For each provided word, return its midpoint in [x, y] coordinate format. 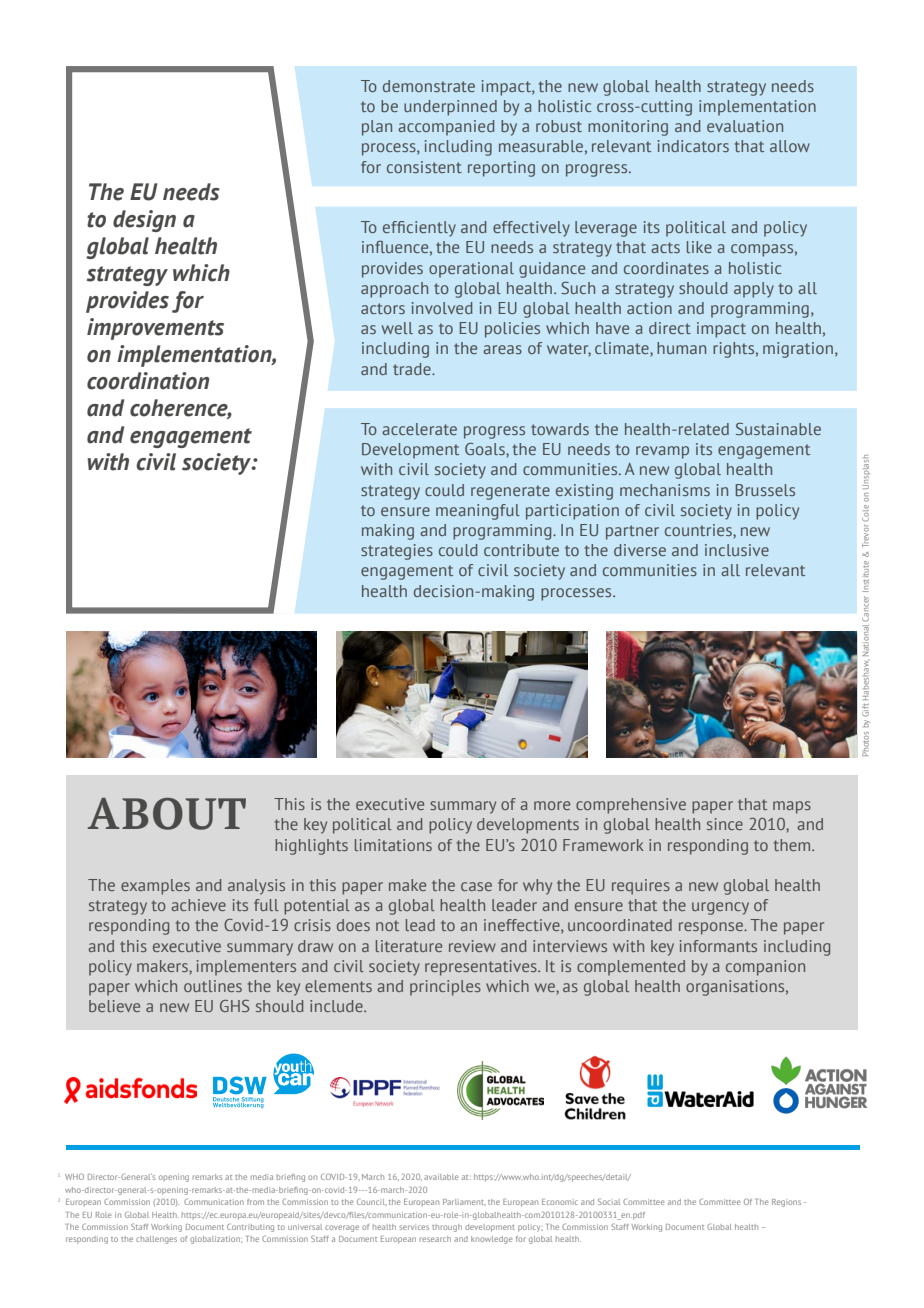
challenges [156, 1240]
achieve [198, 905]
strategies [397, 552]
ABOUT [166, 814]
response [712, 928]
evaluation [745, 126]
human [681, 348]
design [144, 221]
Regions [786, 1203]
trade [413, 369]
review [472, 946]
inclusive [737, 550]
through [447, 1228]
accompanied [446, 128]
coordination [148, 381]
